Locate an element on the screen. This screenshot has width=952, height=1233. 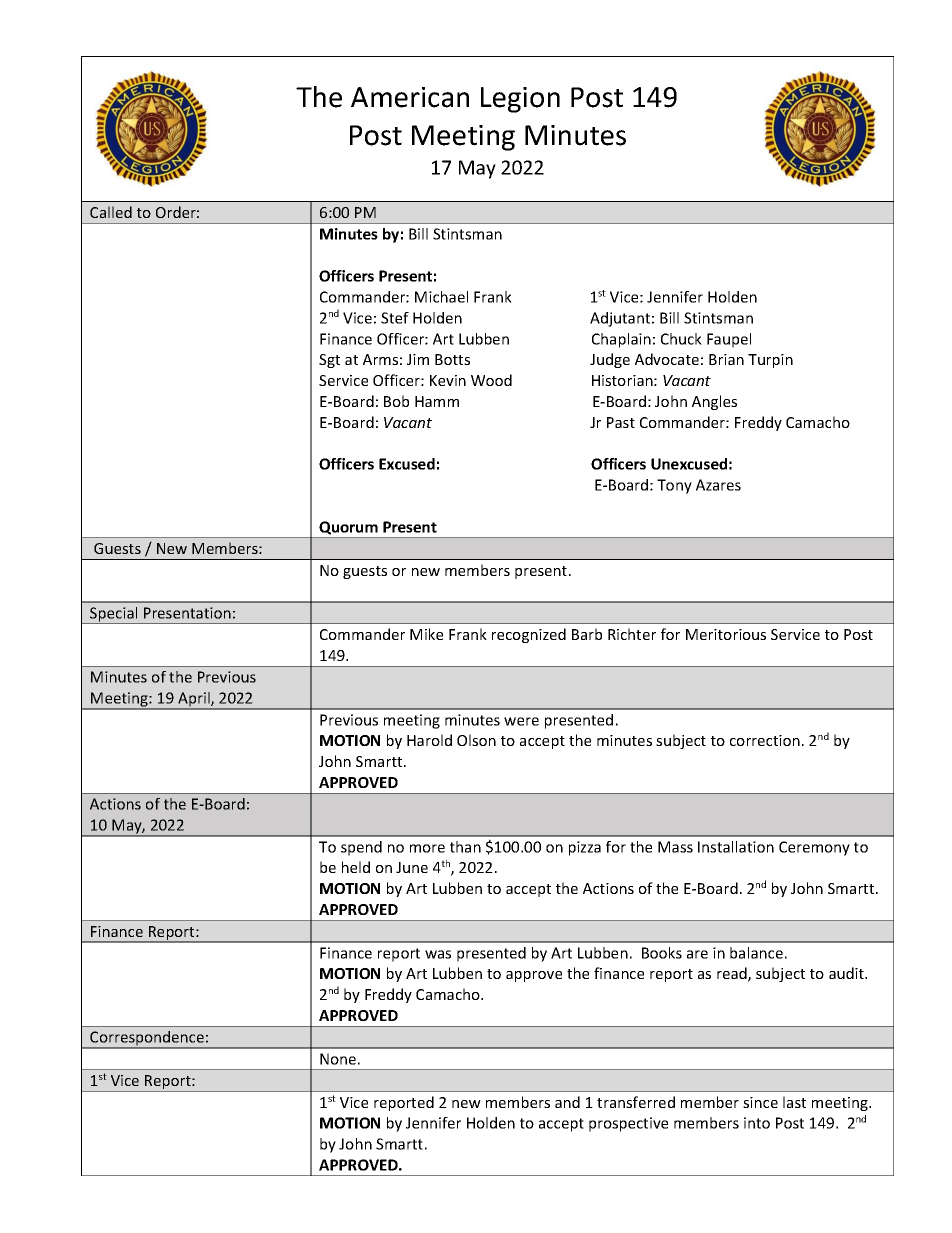
Chuck is located at coordinates (681, 339).
